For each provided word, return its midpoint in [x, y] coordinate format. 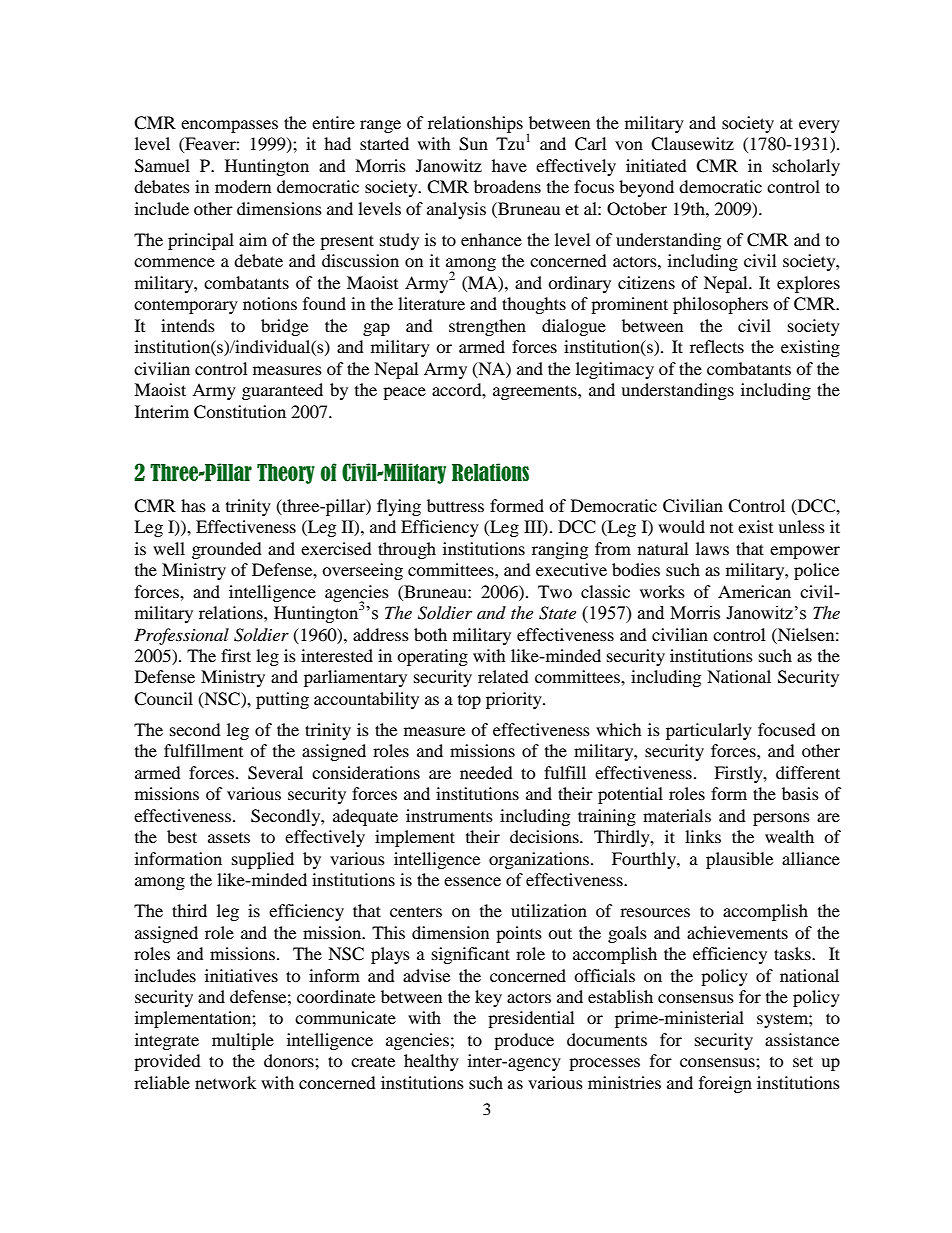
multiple [243, 1041]
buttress [455, 505]
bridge [284, 327]
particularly [709, 731]
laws [712, 548]
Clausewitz [692, 144]
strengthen [487, 327]
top [469, 702]
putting [282, 700]
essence [472, 881]
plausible [739, 860]
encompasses [229, 126]
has [193, 505]
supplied [263, 860]
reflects [717, 346]
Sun [473, 144]
